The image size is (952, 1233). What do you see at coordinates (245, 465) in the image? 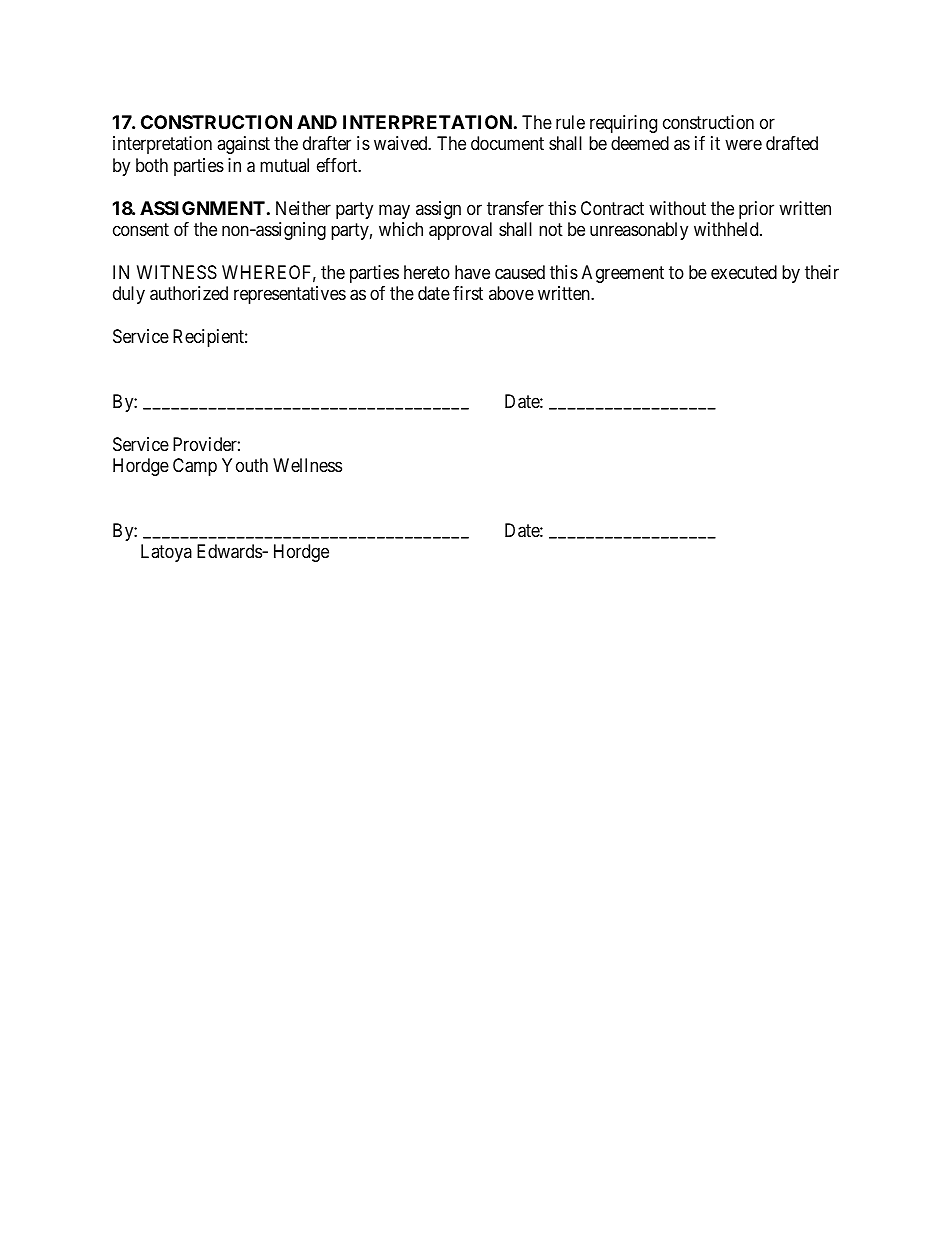
I see `Youth` at bounding box center [245, 465].
